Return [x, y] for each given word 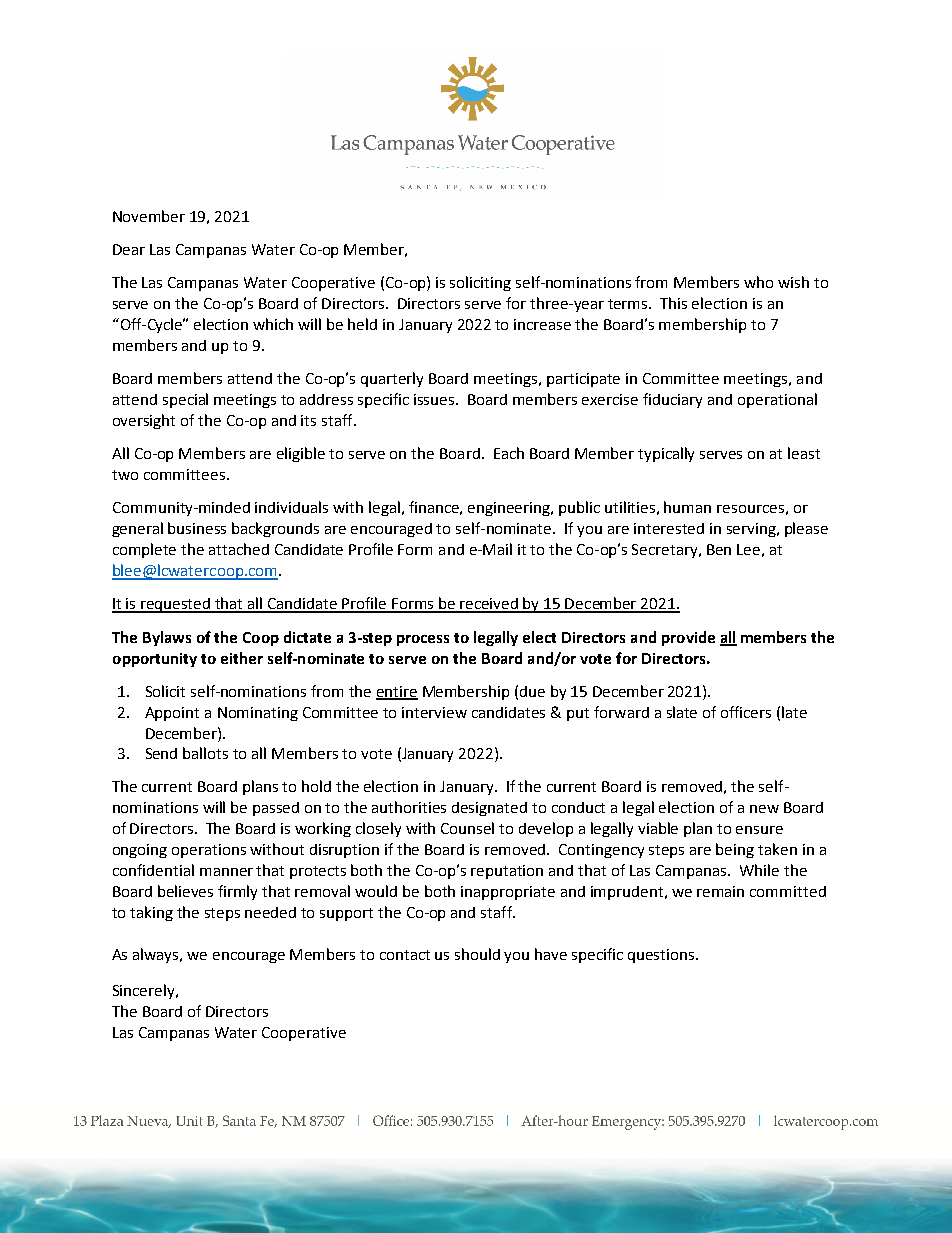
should [477, 954]
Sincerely [145, 991]
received [490, 605]
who [758, 282]
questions [662, 956]
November [149, 216]
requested [176, 605]
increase [542, 324]
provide [688, 638]
